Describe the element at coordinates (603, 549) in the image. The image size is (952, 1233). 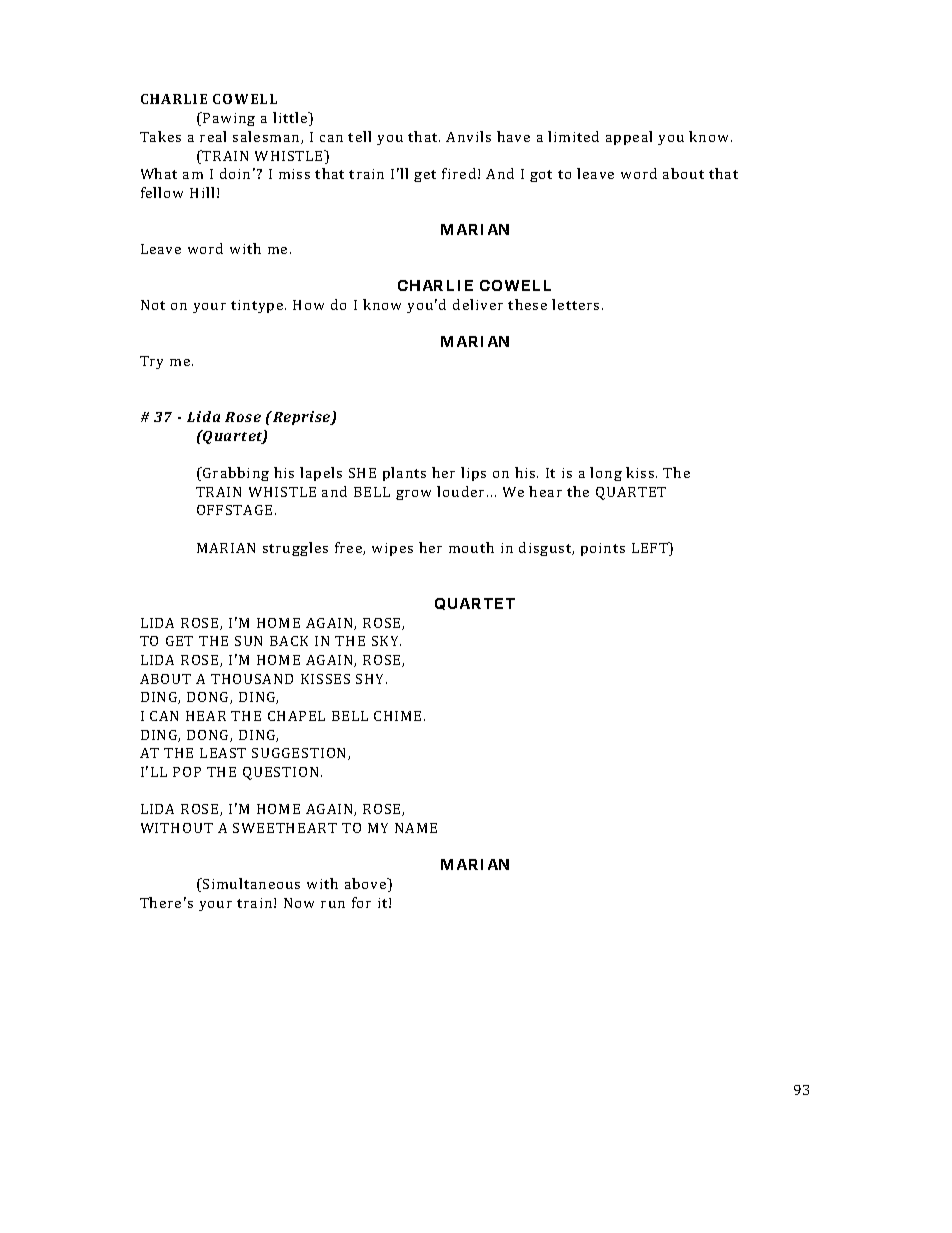
I see `points` at that location.
